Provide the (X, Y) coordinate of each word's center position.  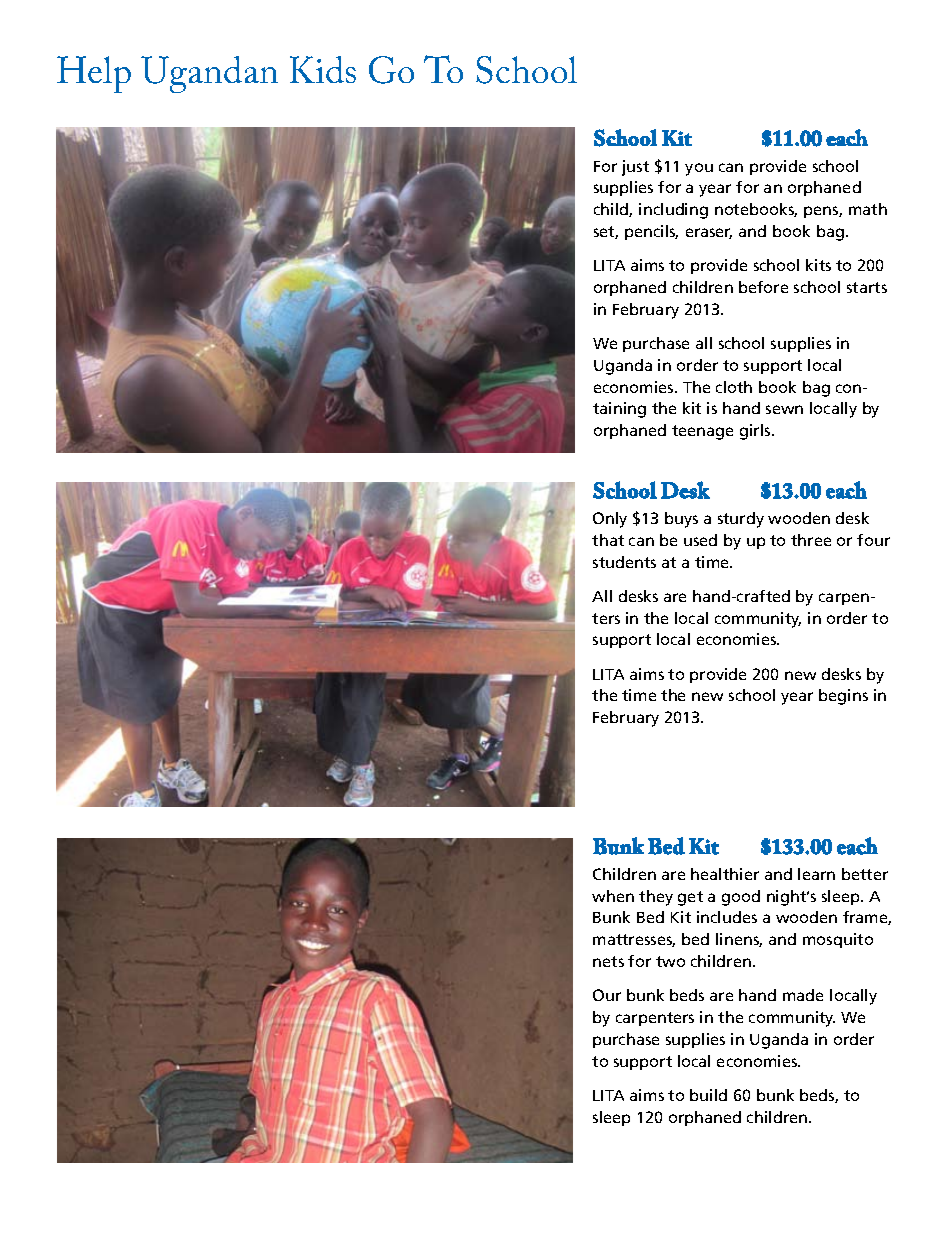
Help (94, 74)
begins (843, 697)
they (656, 898)
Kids (323, 69)
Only (610, 520)
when (613, 896)
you (699, 169)
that (608, 540)
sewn (784, 409)
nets (608, 961)
